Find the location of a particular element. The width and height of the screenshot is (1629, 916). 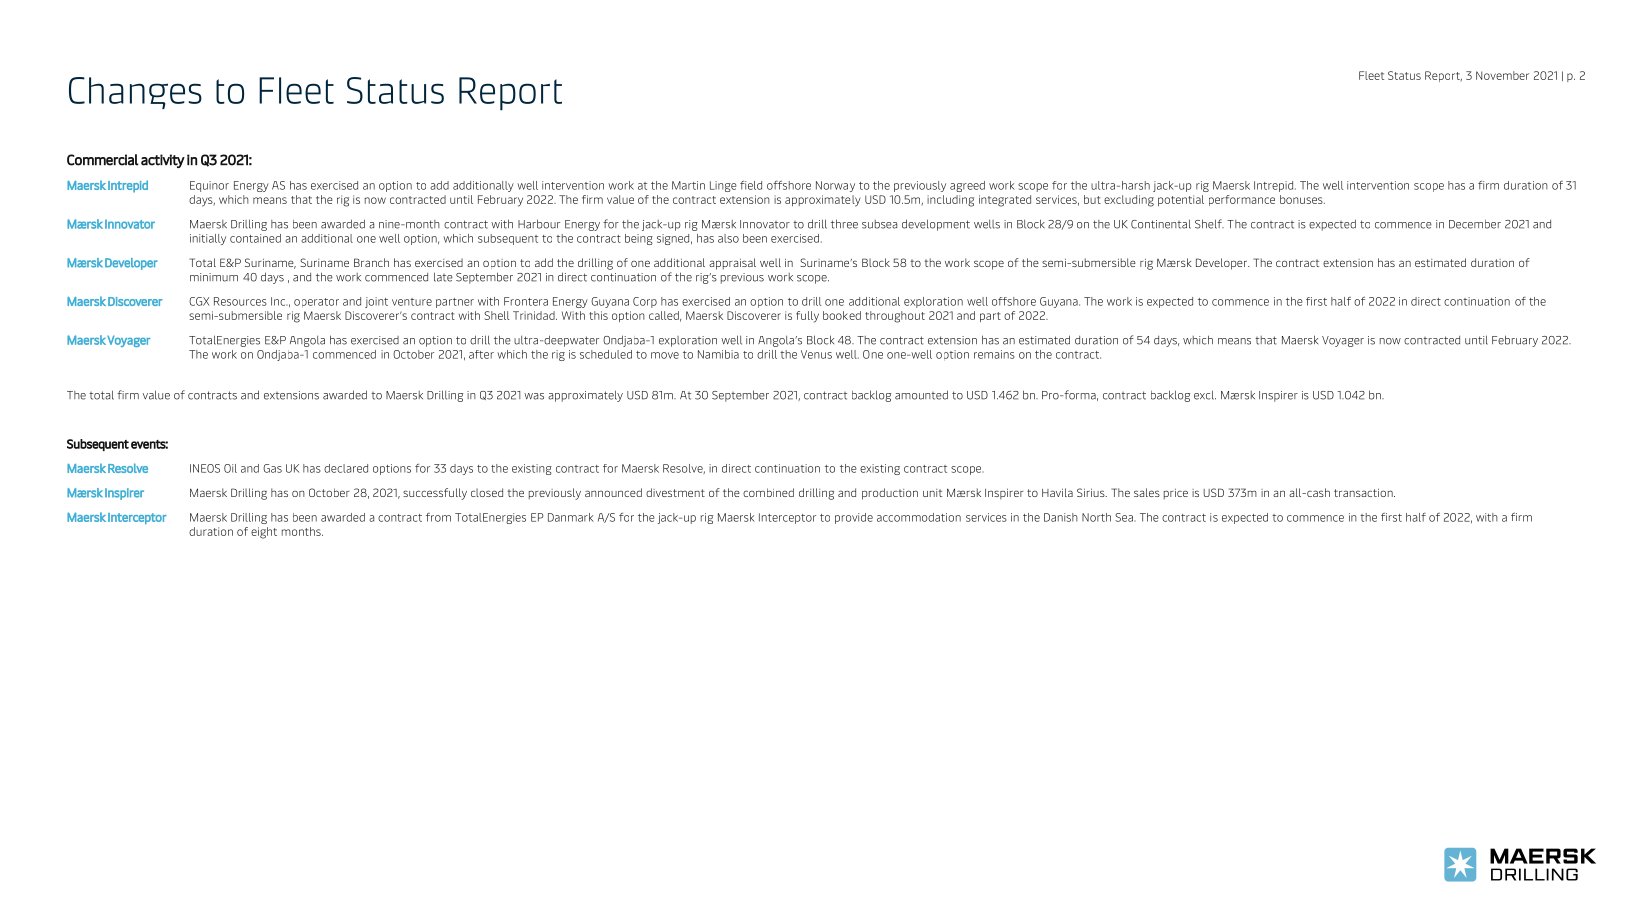

field is located at coordinates (751, 185).
